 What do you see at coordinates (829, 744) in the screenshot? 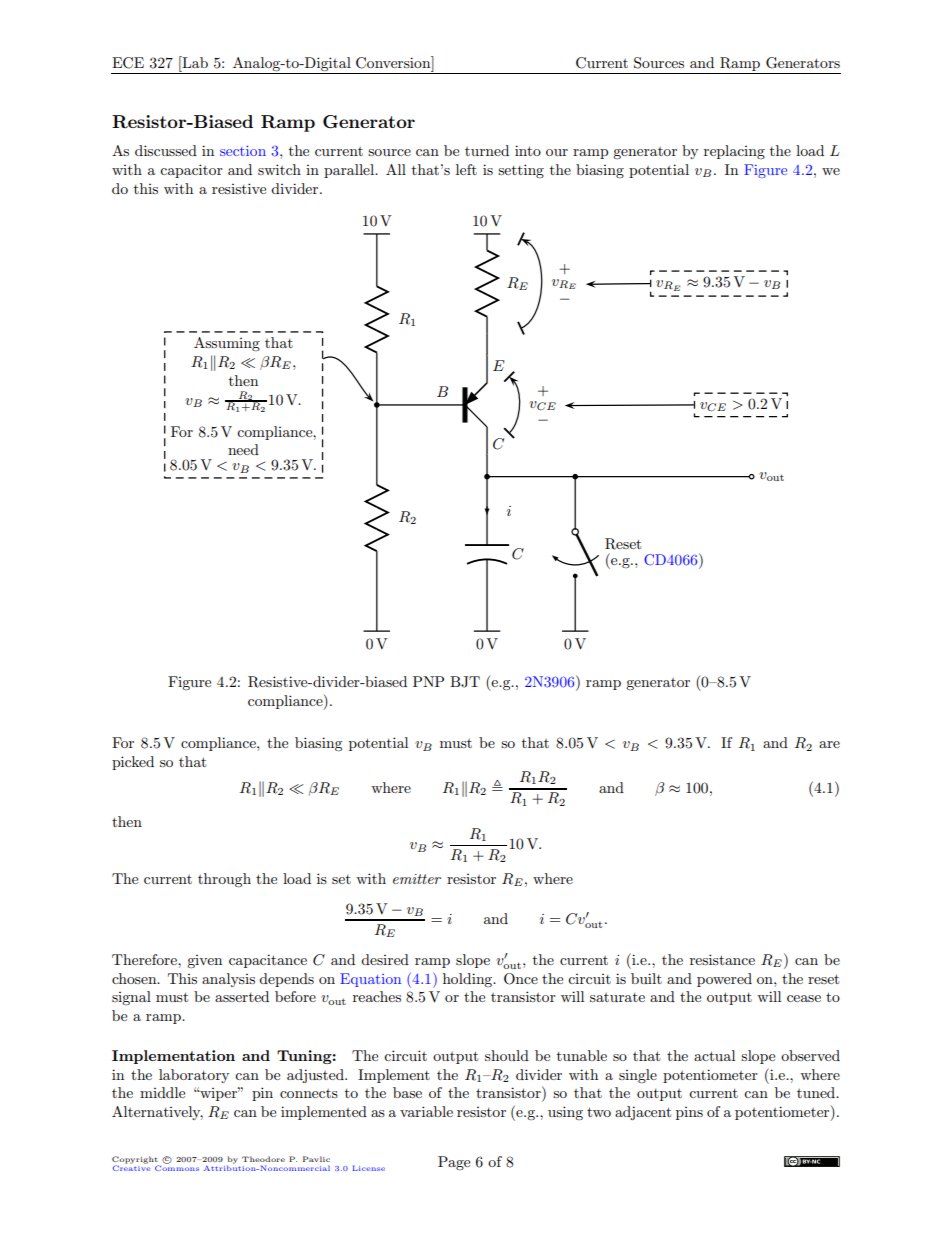
I see `are` at bounding box center [829, 744].
